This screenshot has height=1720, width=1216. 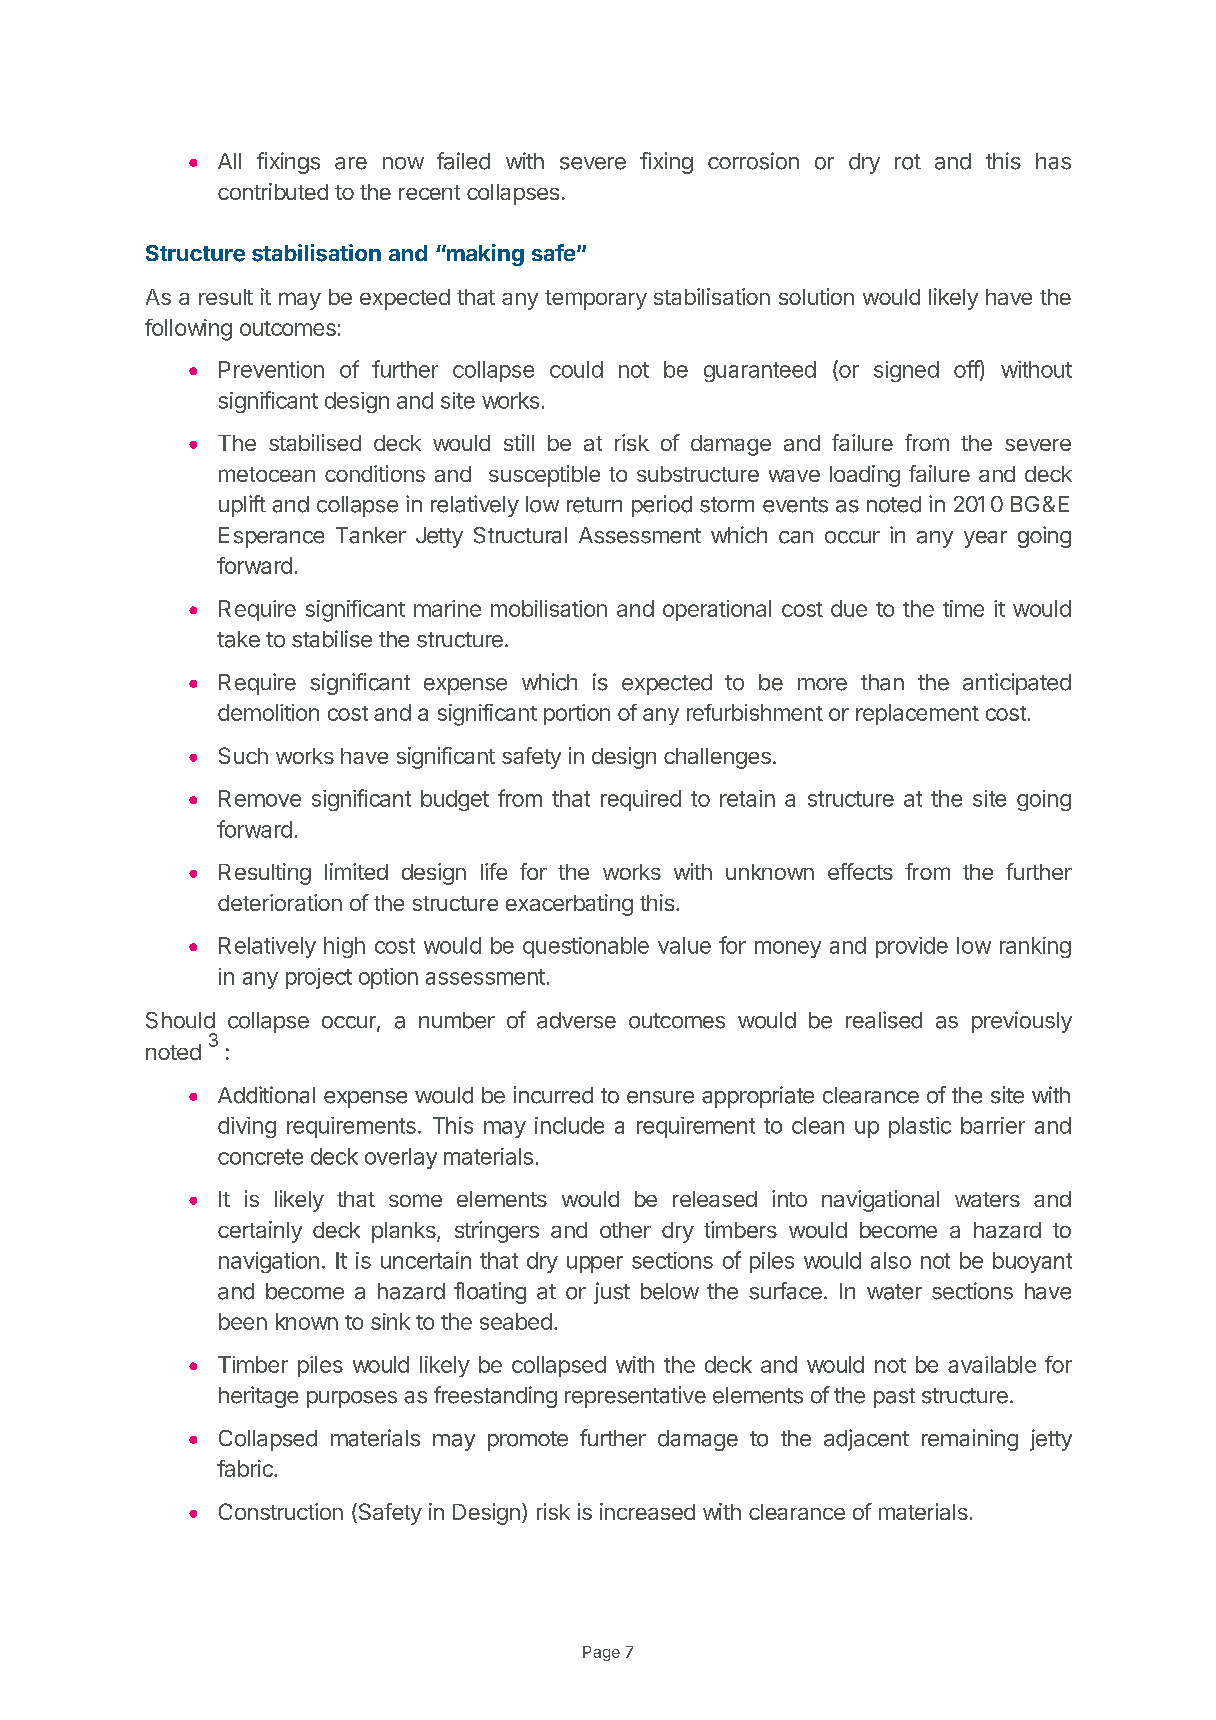 What do you see at coordinates (992, 1364) in the screenshot?
I see `available` at bounding box center [992, 1364].
